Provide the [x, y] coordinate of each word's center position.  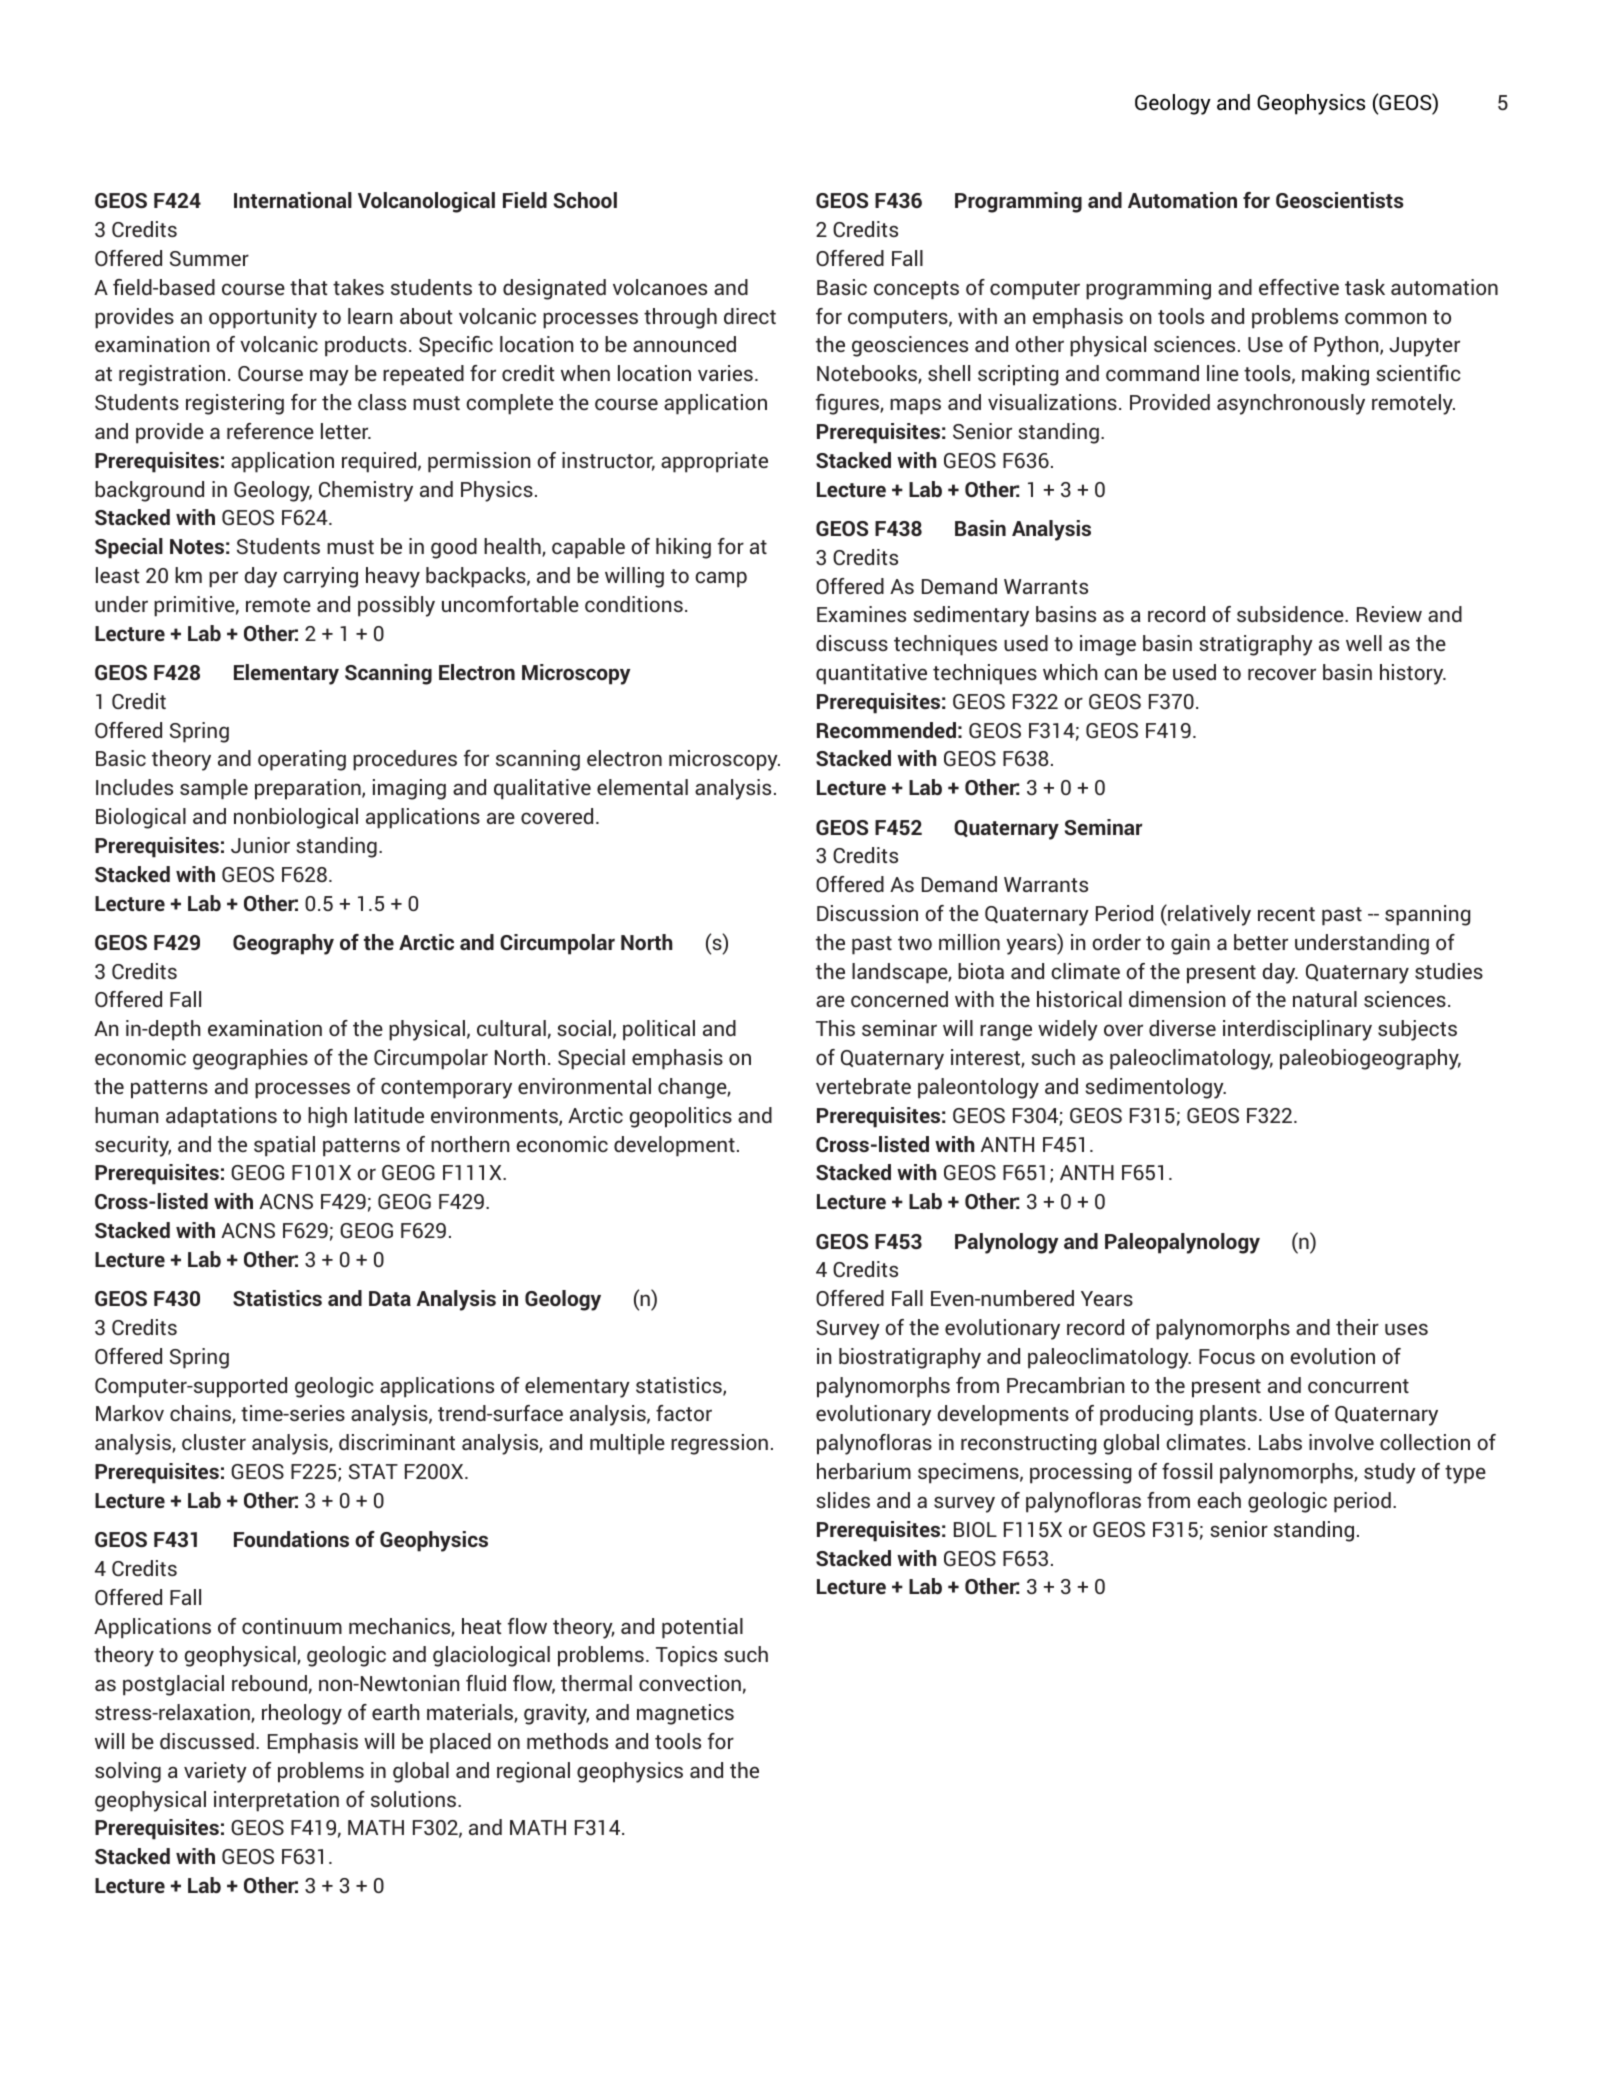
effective [1299, 287]
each [1219, 1500]
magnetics [685, 1714]
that [309, 287]
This [835, 1028]
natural [1325, 999]
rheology [302, 1714]
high [327, 1117]
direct [750, 316]
